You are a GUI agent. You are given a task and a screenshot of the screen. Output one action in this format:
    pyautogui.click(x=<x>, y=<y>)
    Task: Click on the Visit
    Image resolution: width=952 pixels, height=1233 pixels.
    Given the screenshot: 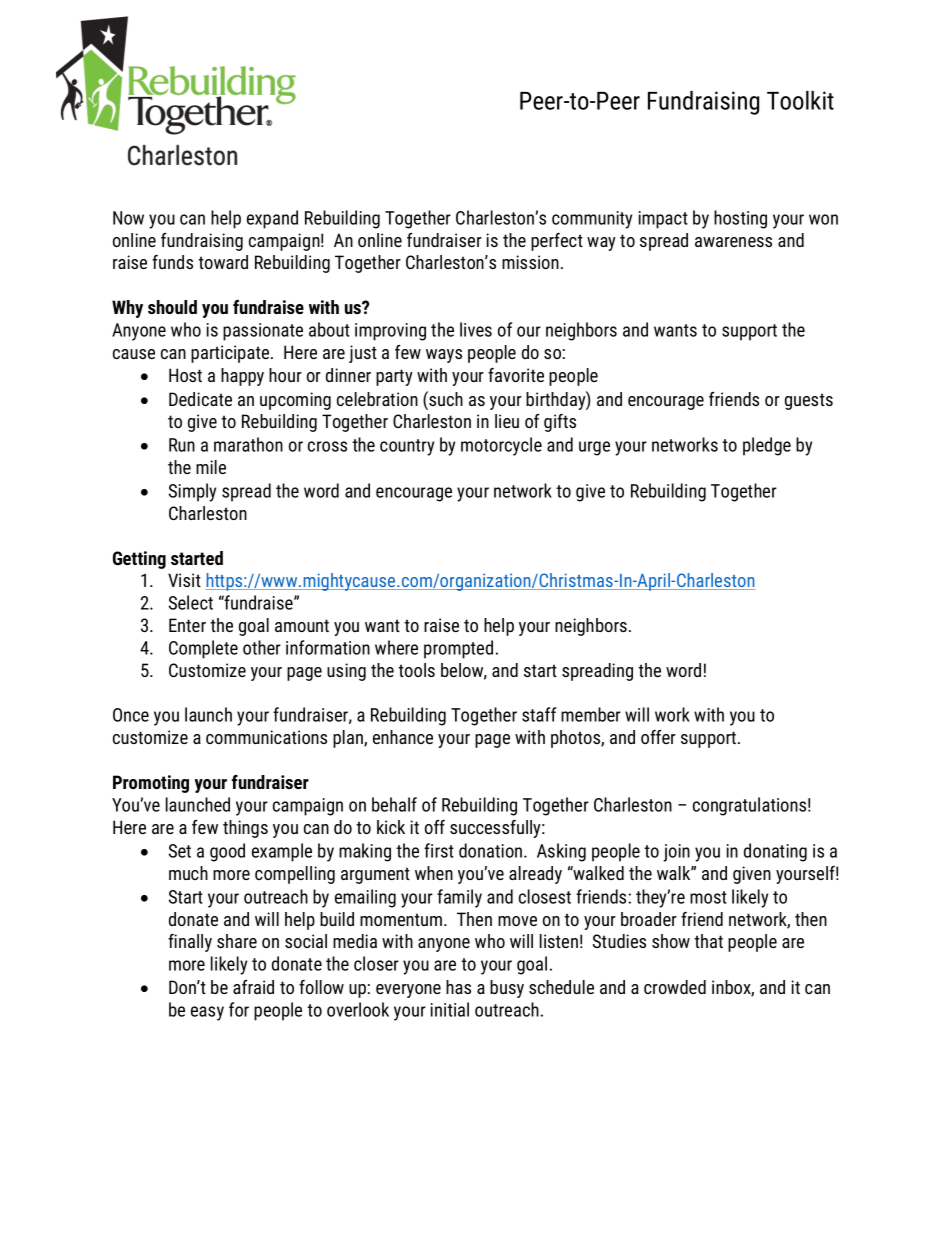 What is the action you would take?
    pyautogui.click(x=184, y=580)
